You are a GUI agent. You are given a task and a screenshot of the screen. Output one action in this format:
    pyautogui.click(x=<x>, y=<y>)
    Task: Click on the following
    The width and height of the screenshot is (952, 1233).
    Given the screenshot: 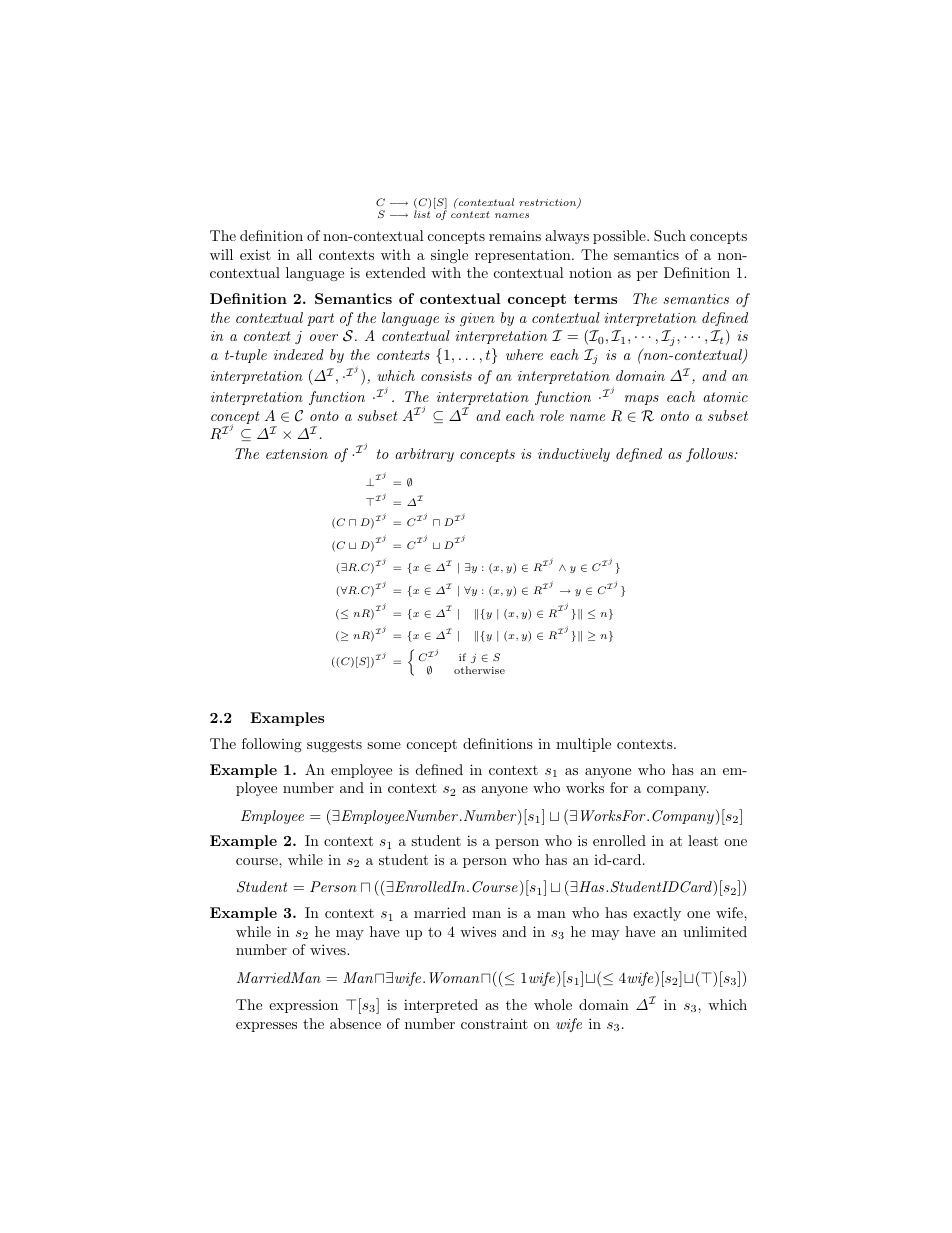 What is the action you would take?
    pyautogui.click(x=272, y=745)
